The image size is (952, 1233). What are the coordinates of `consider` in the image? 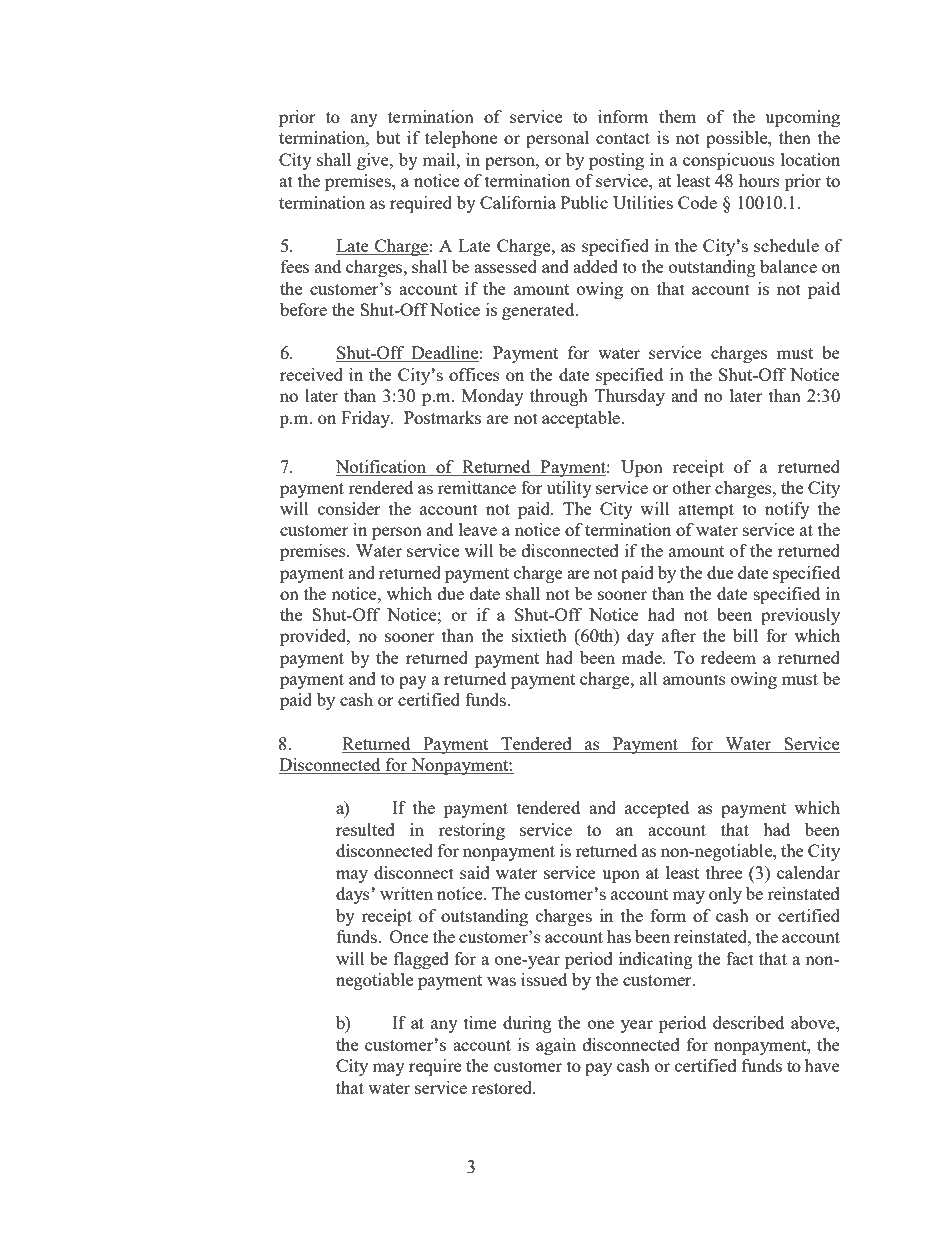 It's located at (349, 508).
